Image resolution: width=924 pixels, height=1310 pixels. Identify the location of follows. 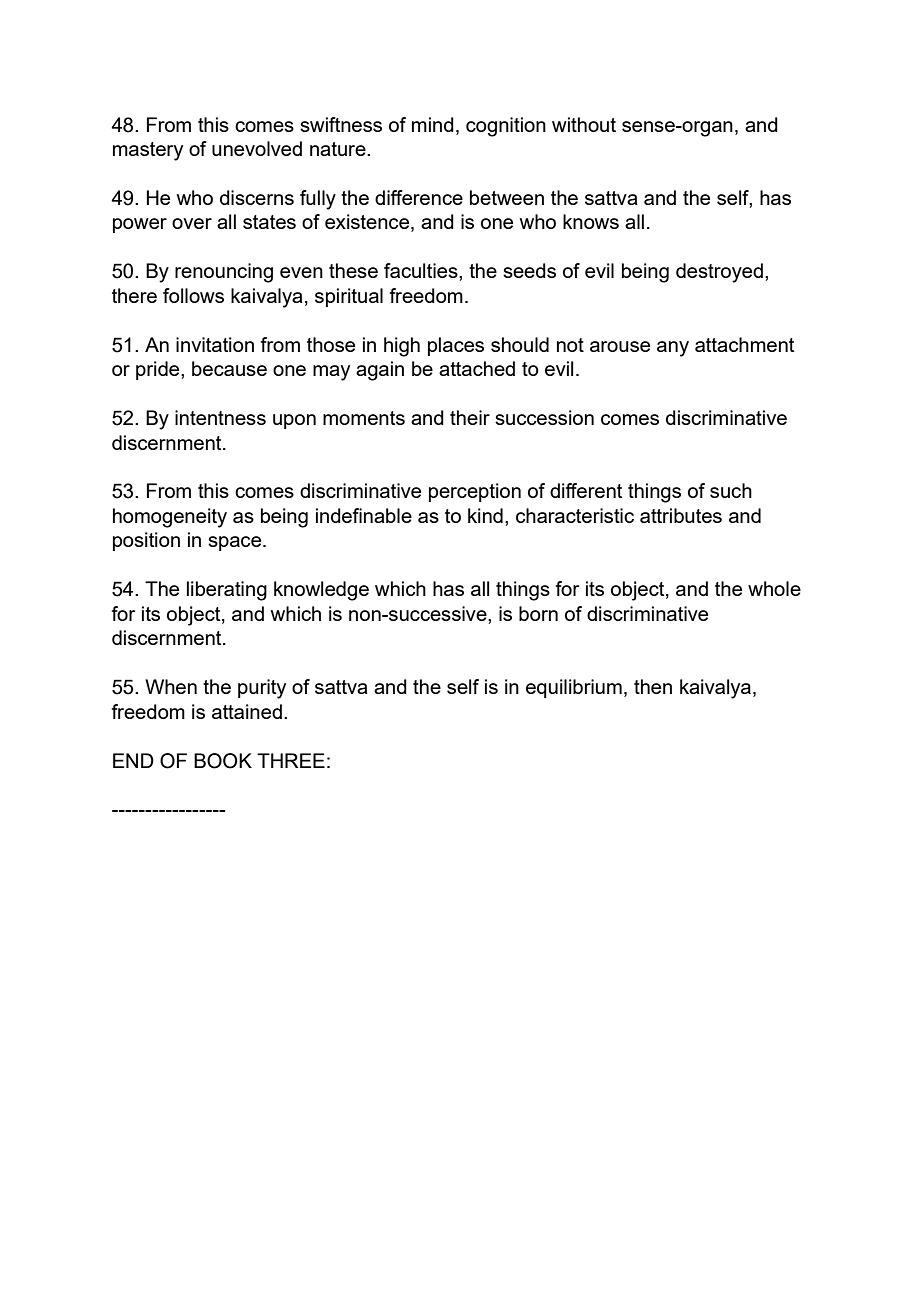
(193, 295).
